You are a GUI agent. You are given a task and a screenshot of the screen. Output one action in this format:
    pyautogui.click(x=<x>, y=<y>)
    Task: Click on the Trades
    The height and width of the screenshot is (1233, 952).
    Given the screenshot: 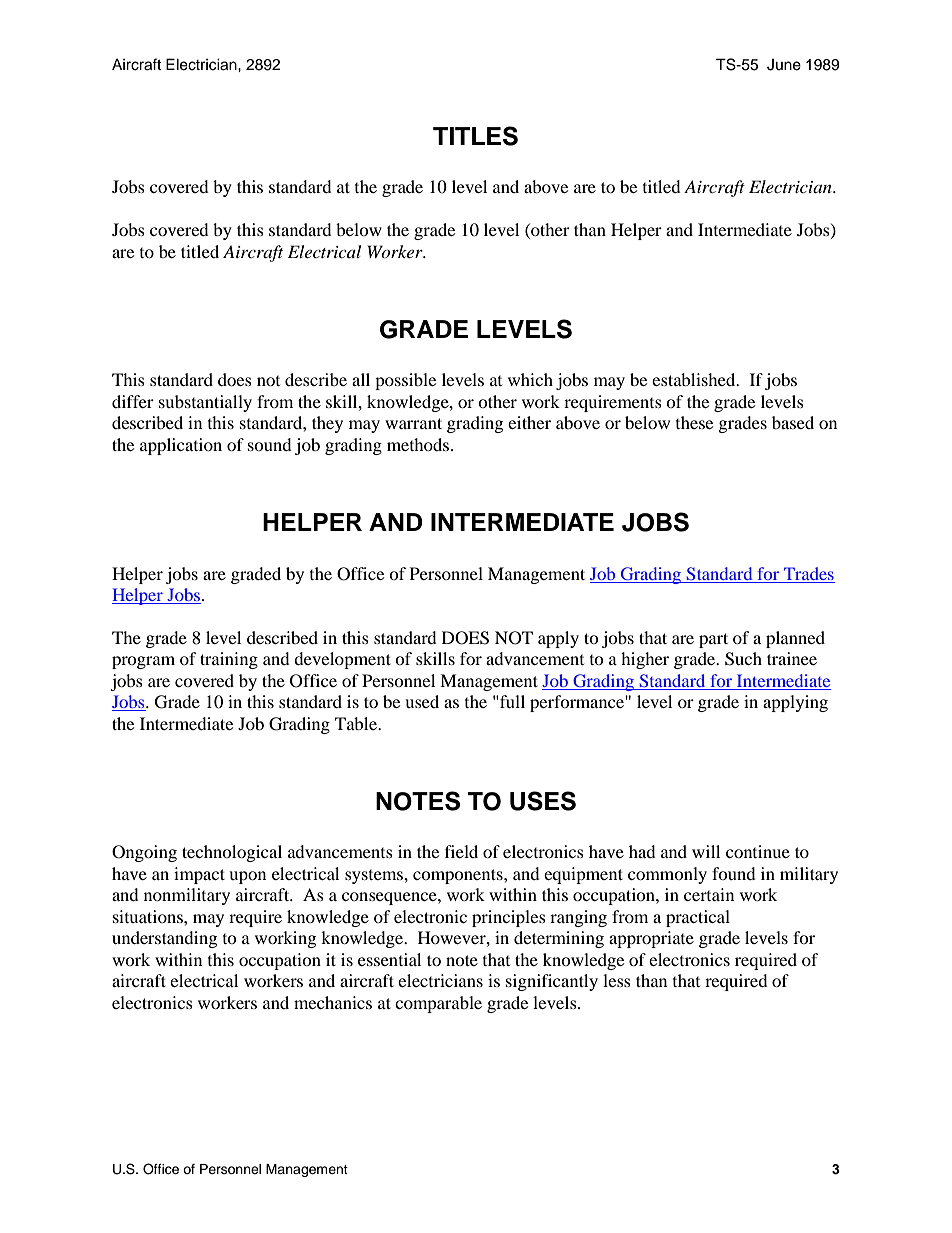 What is the action you would take?
    pyautogui.click(x=809, y=573)
